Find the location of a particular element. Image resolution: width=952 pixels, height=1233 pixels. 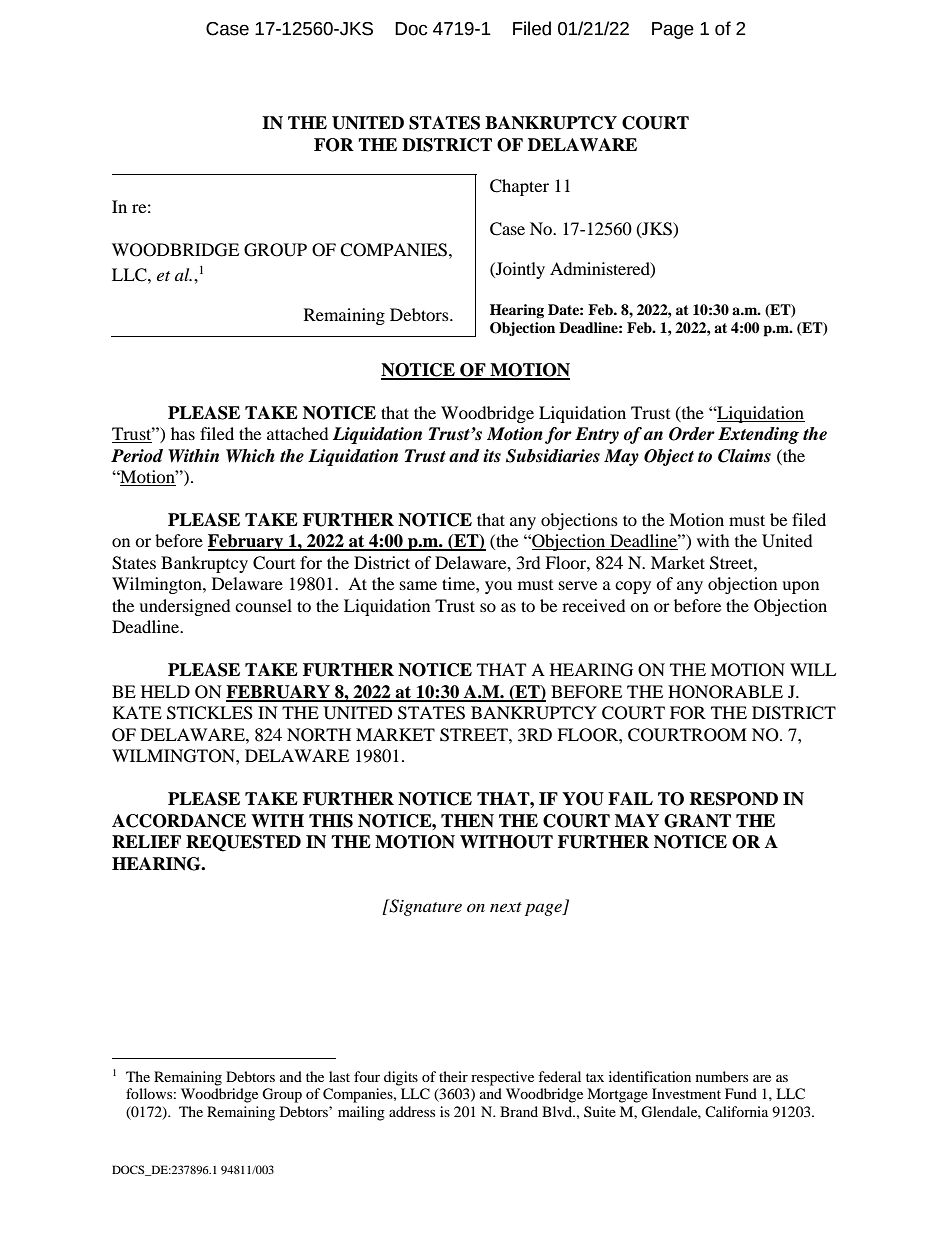

Chapter is located at coordinates (519, 187).
